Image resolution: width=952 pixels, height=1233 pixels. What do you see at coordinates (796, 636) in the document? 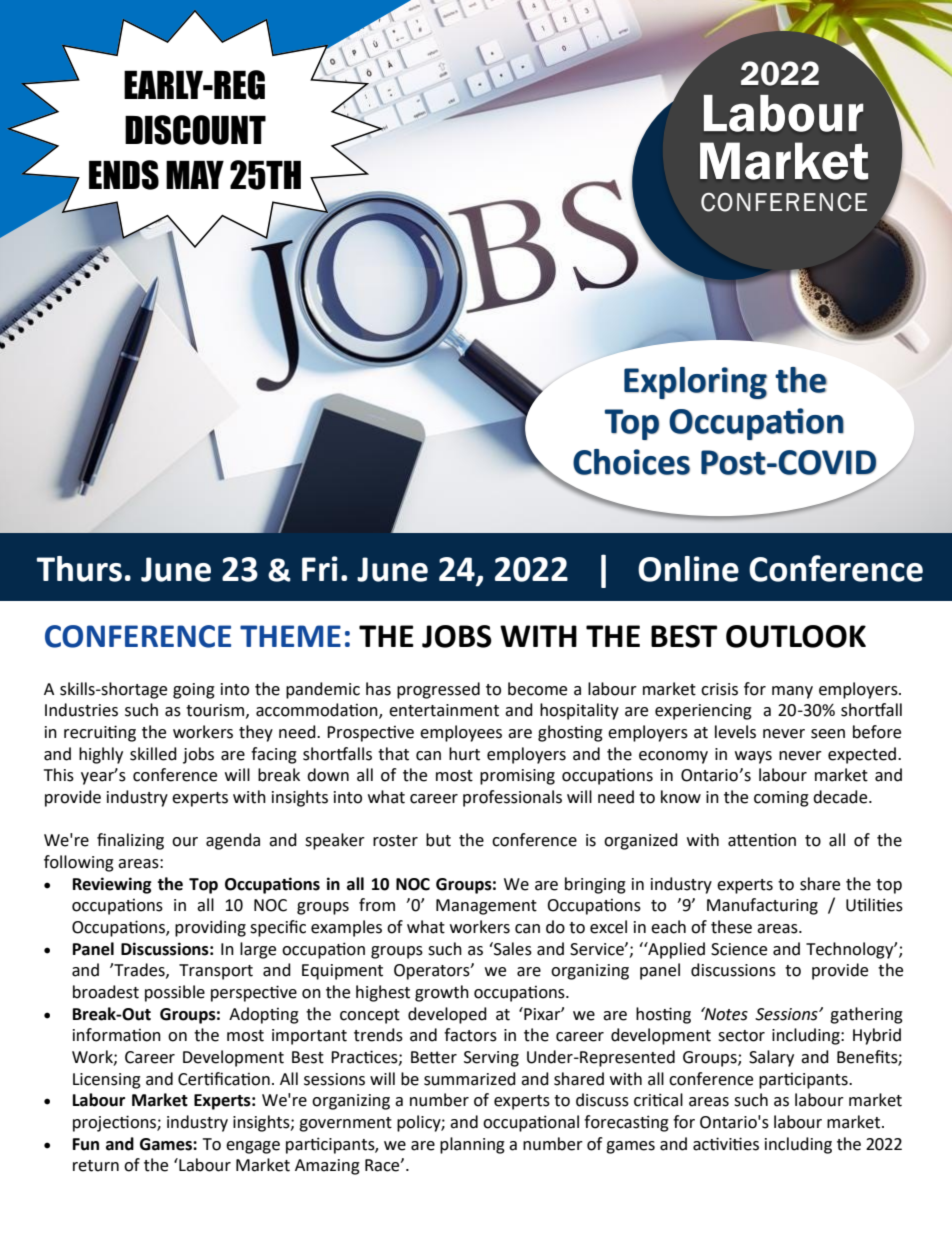
I see `OUTLOOK` at bounding box center [796, 636].
